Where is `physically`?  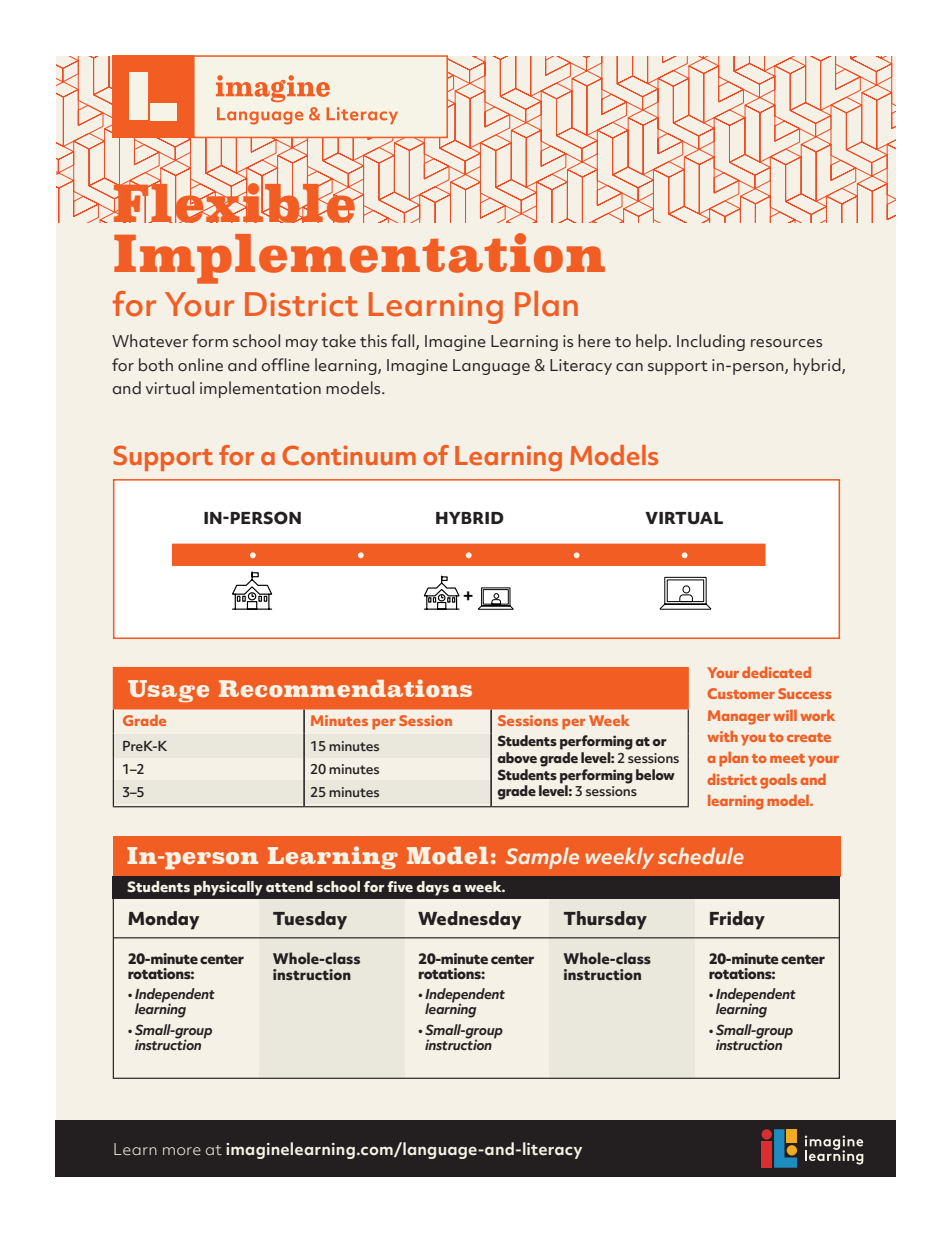
physically is located at coordinates (228, 888).
